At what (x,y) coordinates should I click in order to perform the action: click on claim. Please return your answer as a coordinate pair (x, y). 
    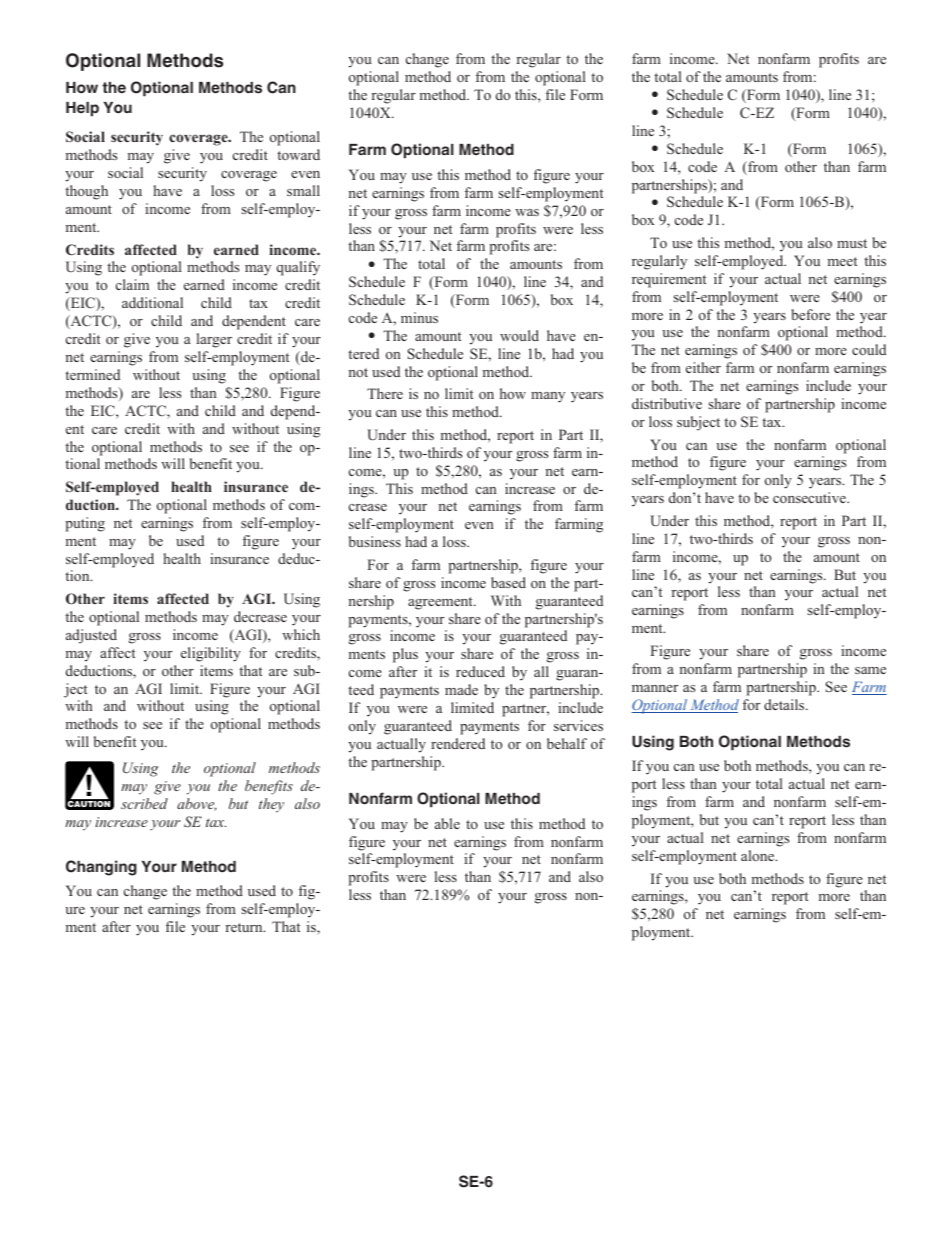
    Looking at the image, I should click on (132, 284).
